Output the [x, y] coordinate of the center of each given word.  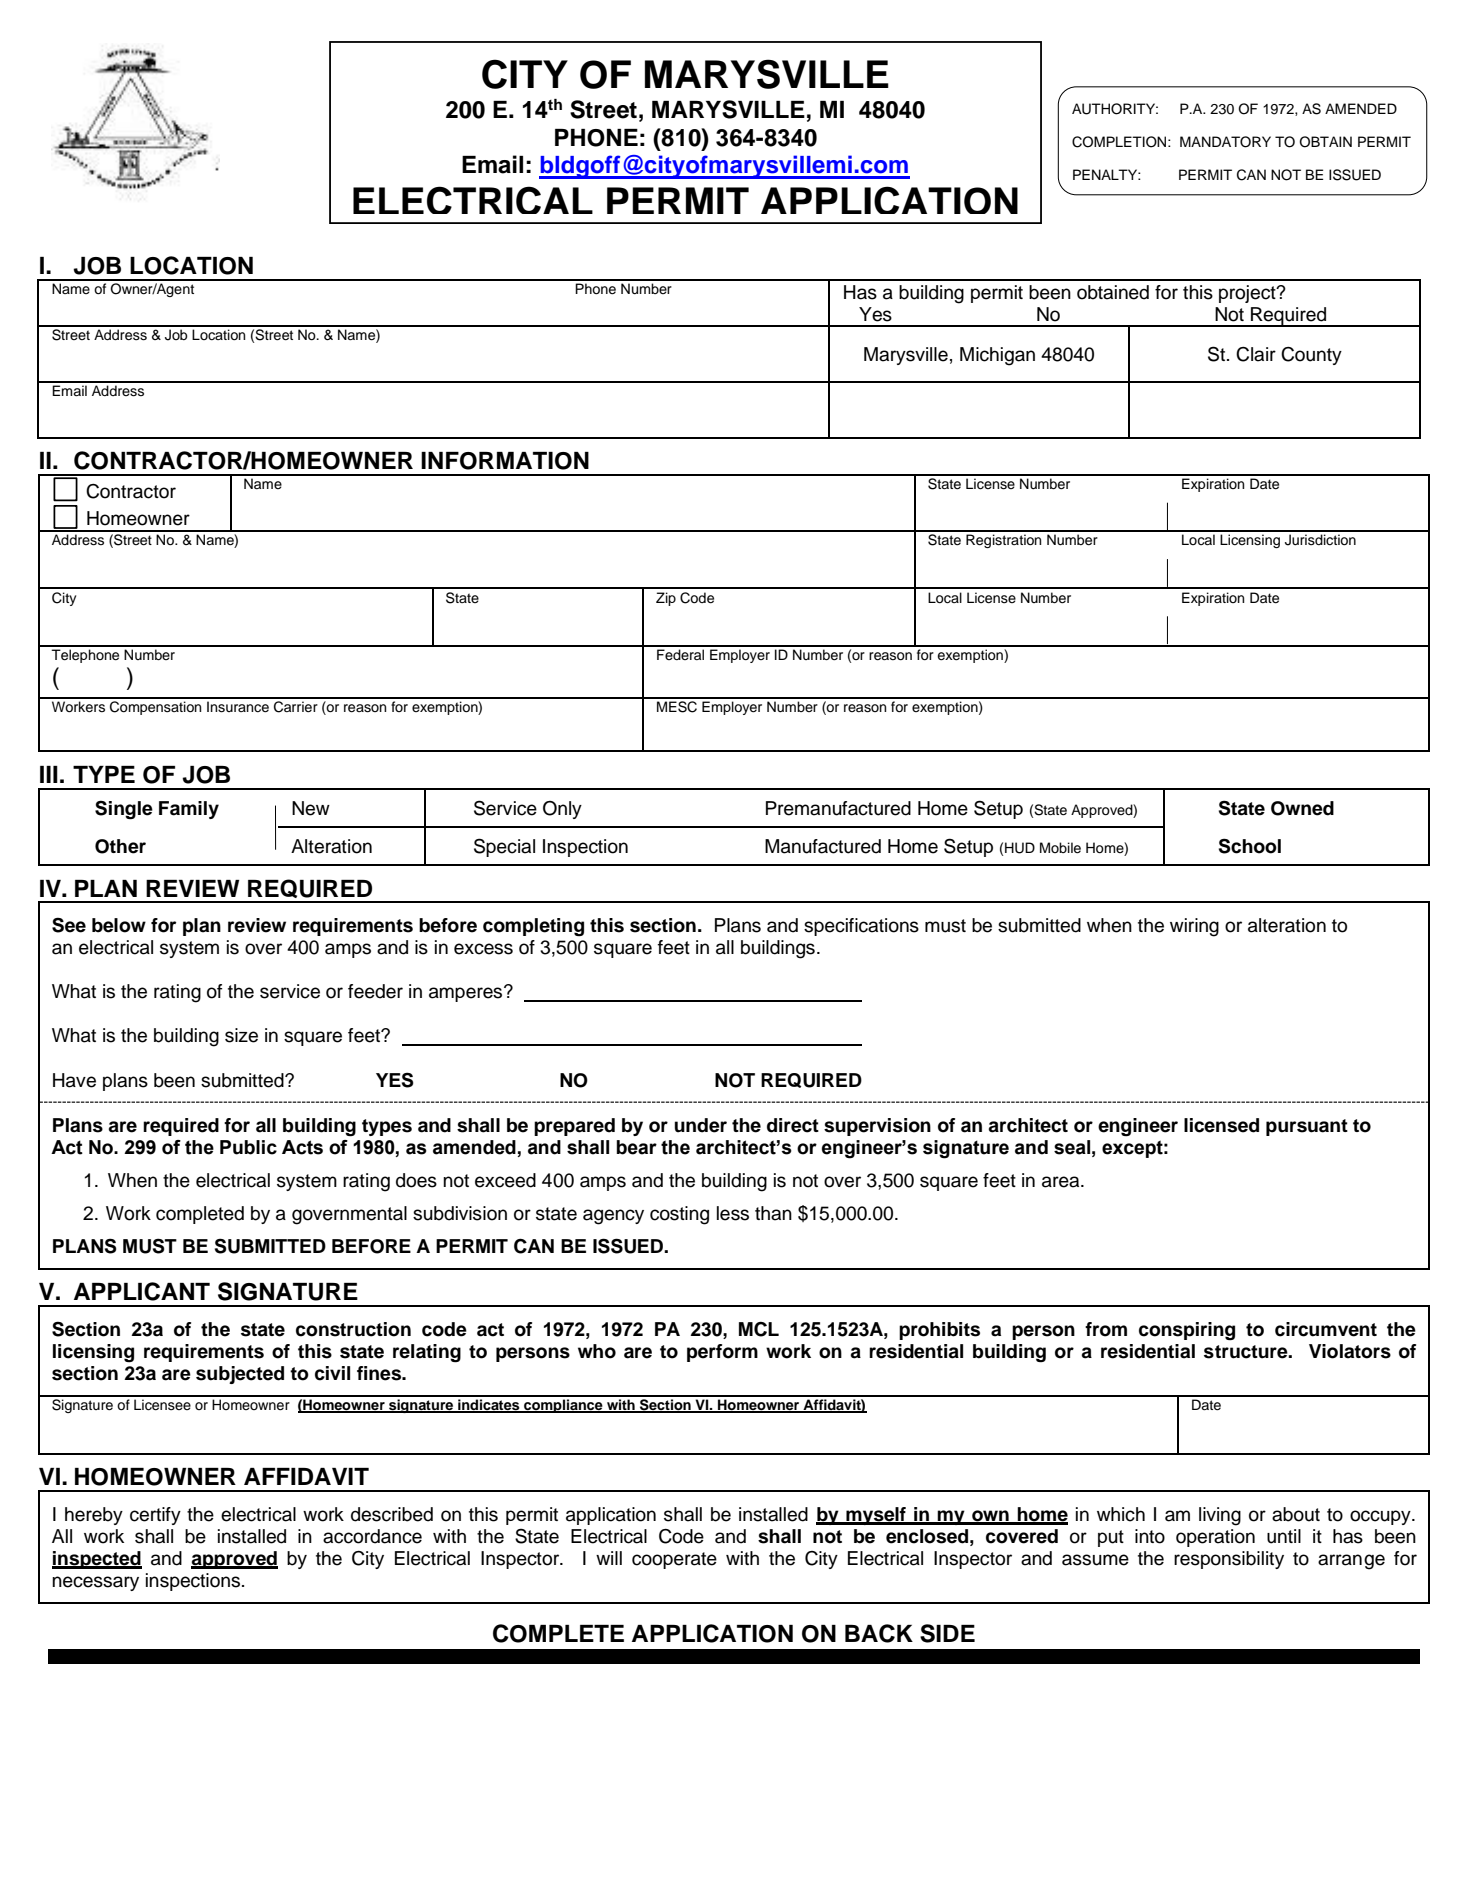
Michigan [997, 356]
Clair [1256, 354]
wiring [1194, 927]
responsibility [1229, 1560]
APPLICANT [142, 1291]
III [49, 774]
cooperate [674, 1560]
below [119, 925]
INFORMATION [505, 461]
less [733, 1213]
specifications [861, 927]
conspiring [1187, 1331]
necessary [95, 1583]
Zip [666, 599]
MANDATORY [1225, 142]
